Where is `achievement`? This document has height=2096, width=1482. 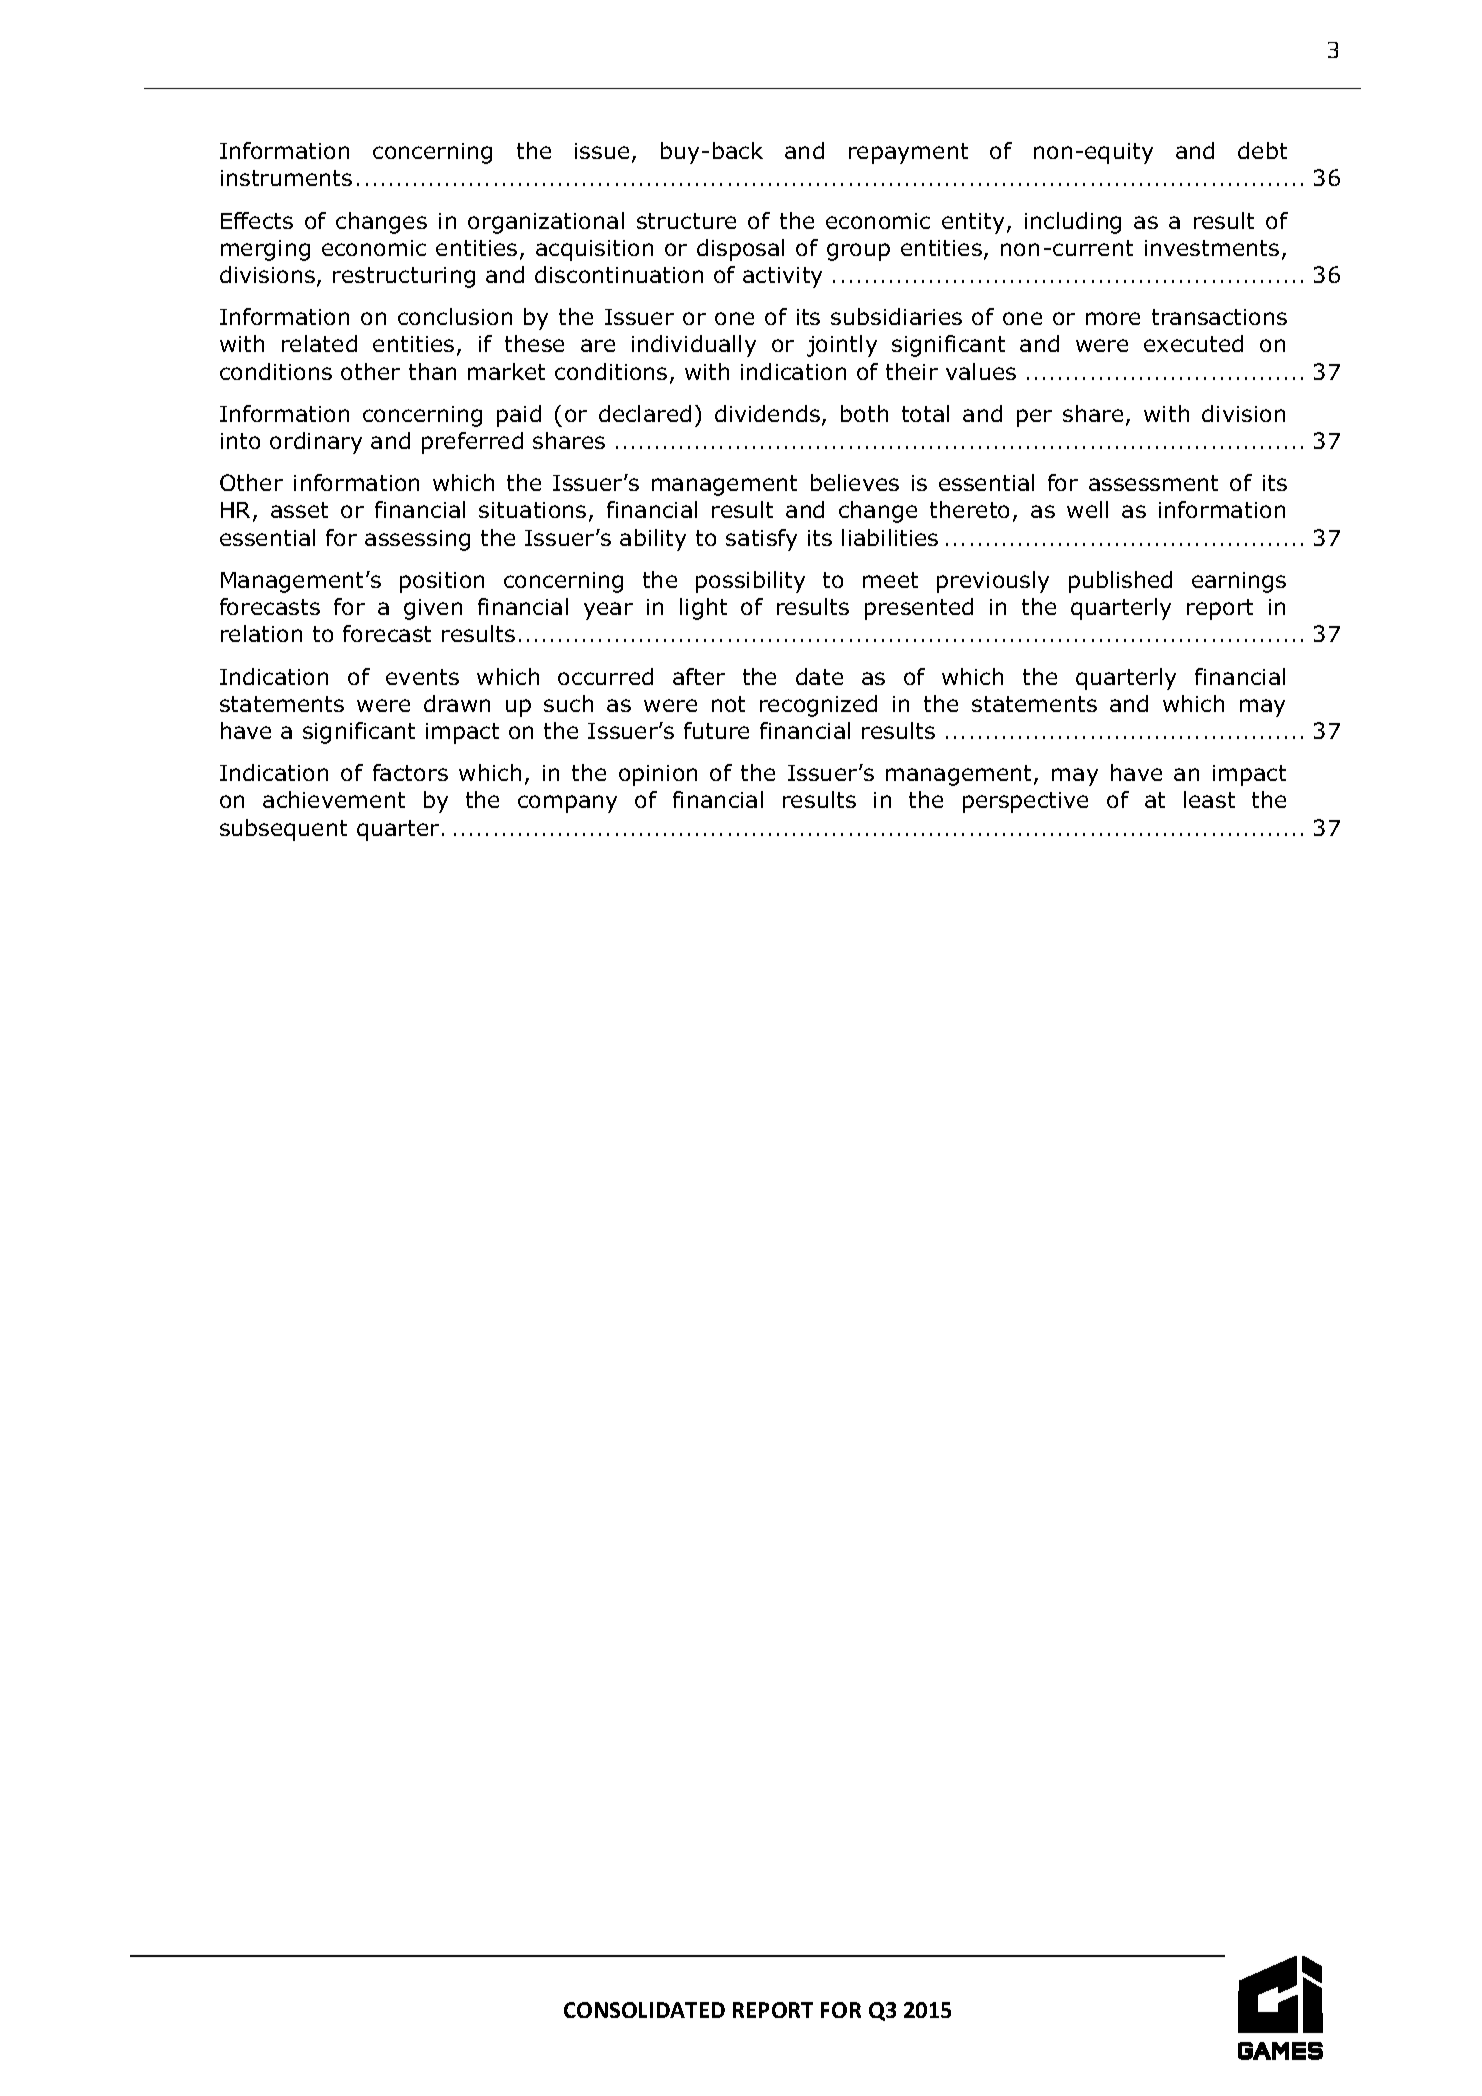 achievement is located at coordinates (334, 799).
